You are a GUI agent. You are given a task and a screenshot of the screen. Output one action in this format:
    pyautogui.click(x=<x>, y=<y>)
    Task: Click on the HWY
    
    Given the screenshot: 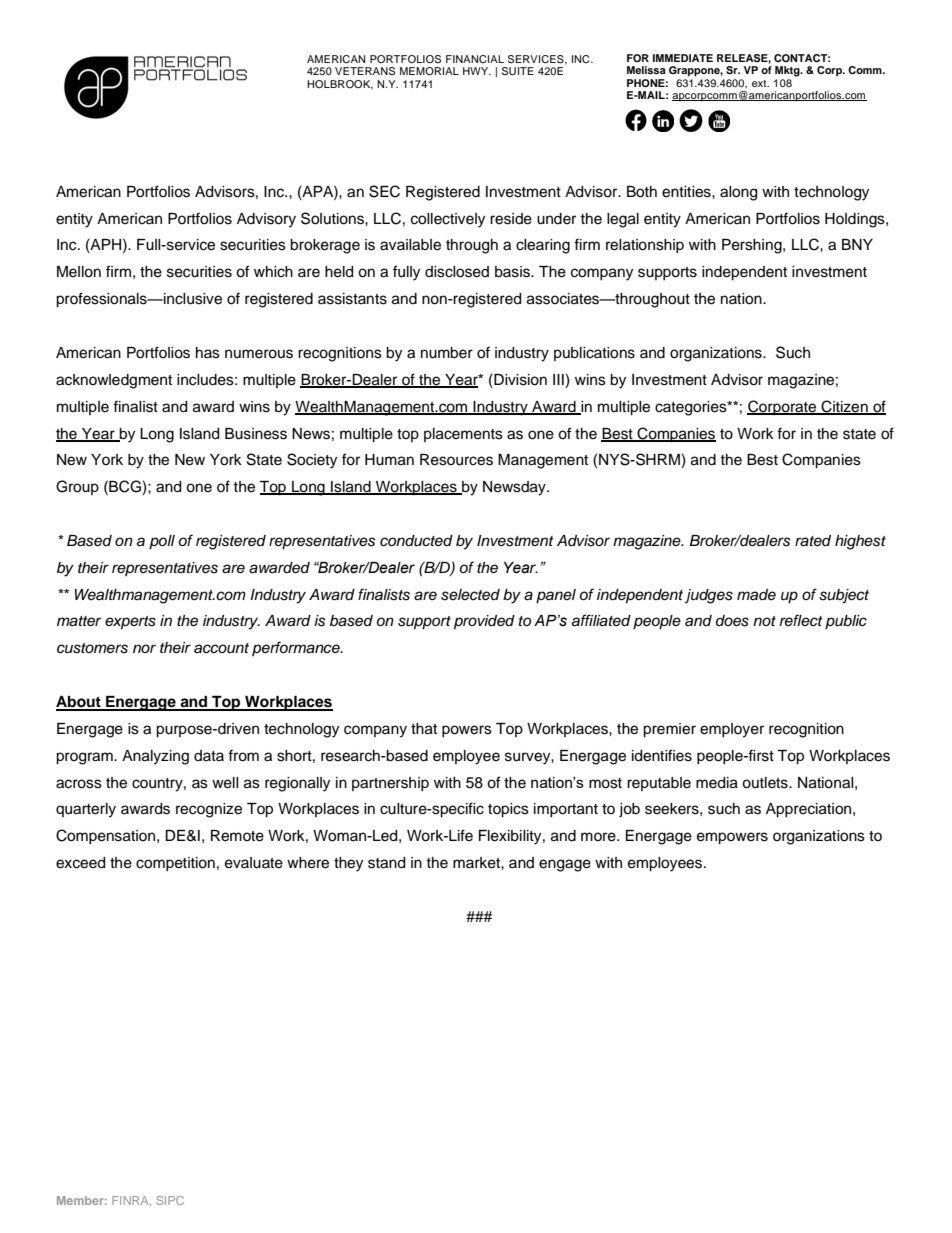 What is the action you would take?
    pyautogui.click(x=477, y=71)
